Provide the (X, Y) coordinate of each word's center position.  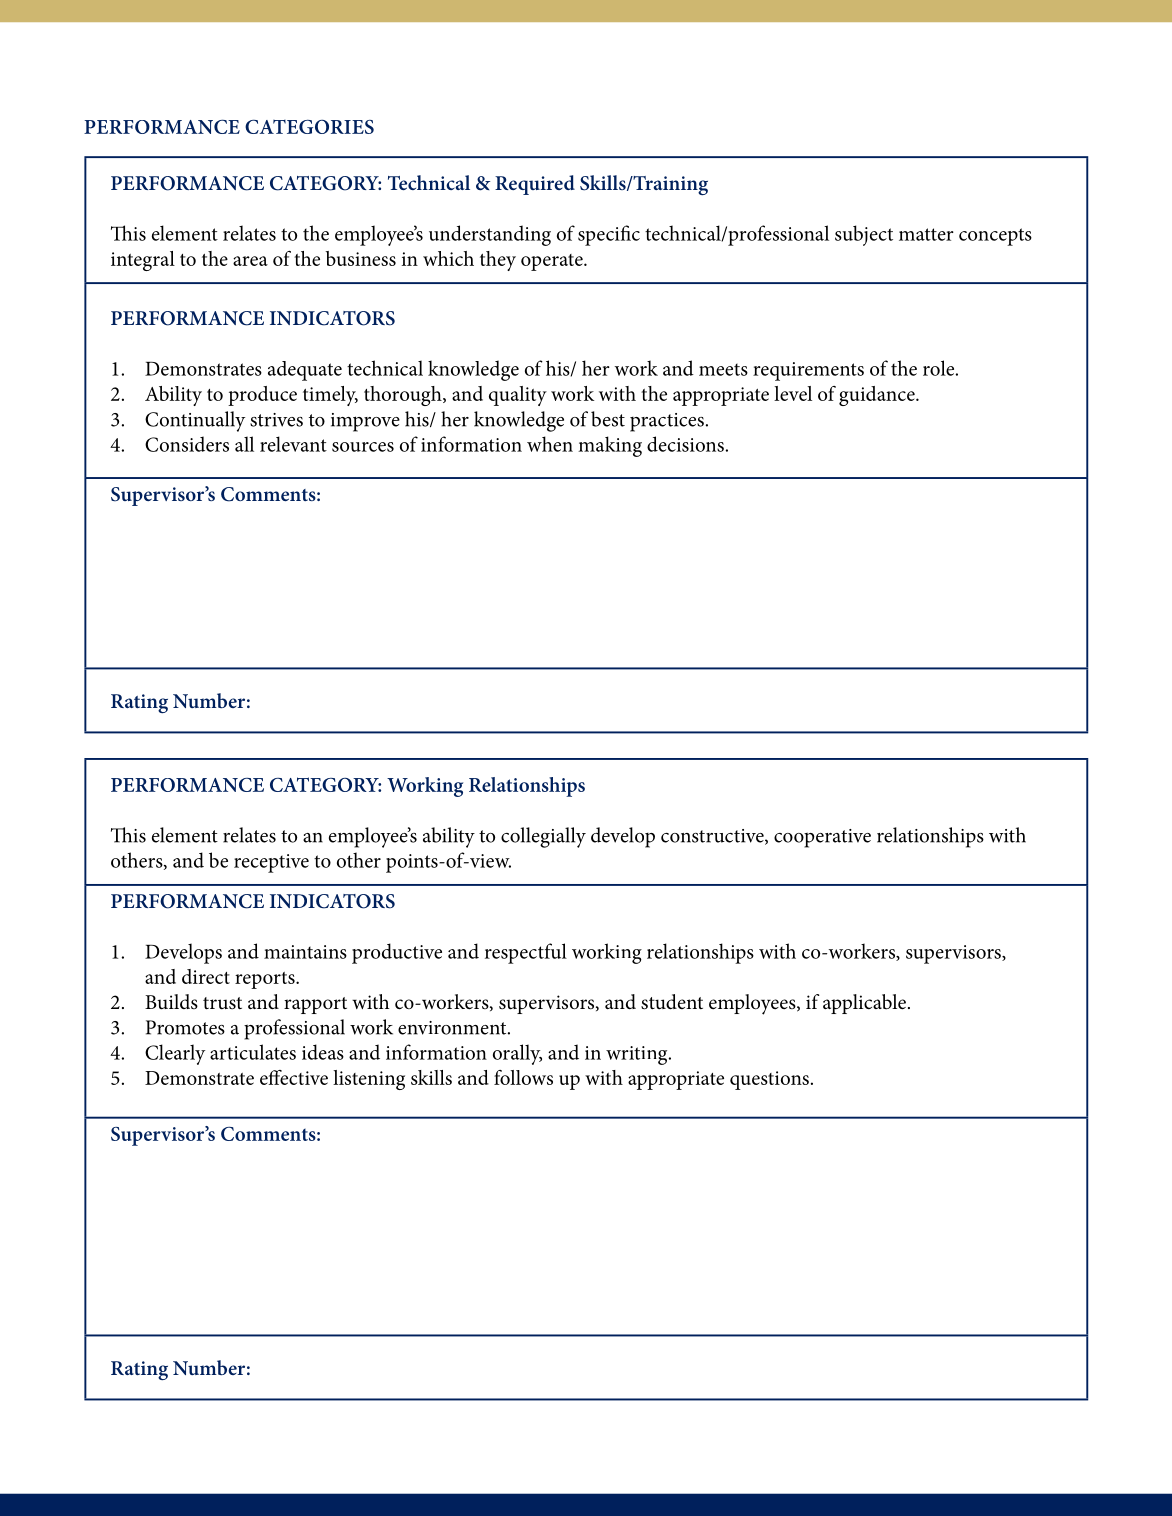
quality (518, 396)
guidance (878, 396)
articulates (253, 1052)
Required (535, 185)
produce (262, 396)
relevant (293, 444)
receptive (271, 863)
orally (517, 1054)
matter (926, 234)
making (610, 446)
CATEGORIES (309, 127)
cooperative (822, 838)
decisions (685, 444)
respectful (526, 953)
